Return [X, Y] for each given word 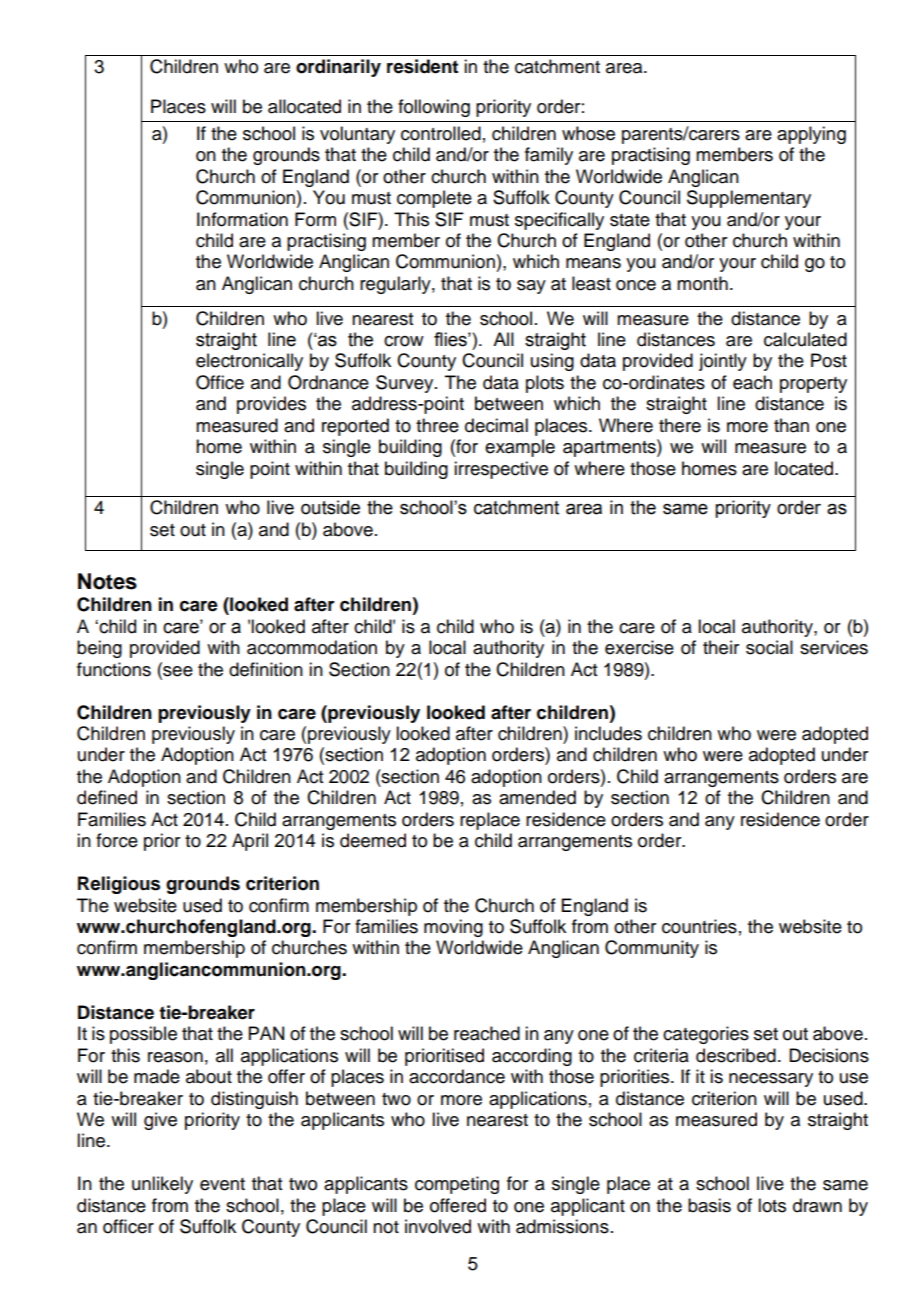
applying [811, 135]
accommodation [312, 647]
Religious [119, 885]
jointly [723, 362]
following [434, 108]
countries [699, 926]
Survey [406, 384]
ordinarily [338, 68]
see [177, 670]
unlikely [162, 1185]
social [769, 647]
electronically [249, 362]
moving [453, 928]
